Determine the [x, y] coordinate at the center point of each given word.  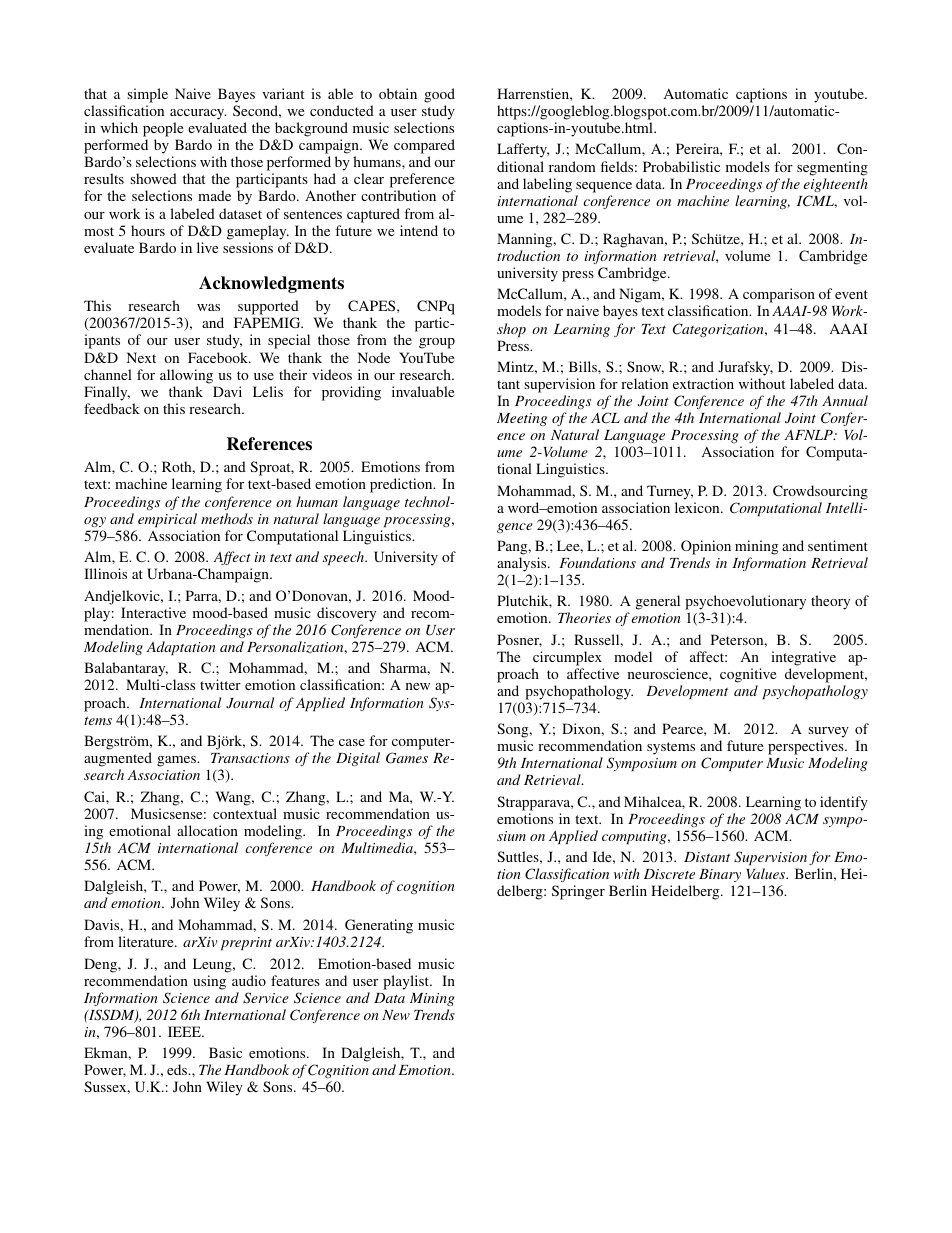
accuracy [198, 114]
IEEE [185, 1031]
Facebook [219, 357]
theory [830, 602]
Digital [358, 759]
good [439, 95]
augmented [118, 759]
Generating [379, 926]
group [437, 343]
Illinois [105, 573]
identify [844, 803]
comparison [780, 297]
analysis [523, 564]
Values [767, 873]
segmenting [832, 168]
